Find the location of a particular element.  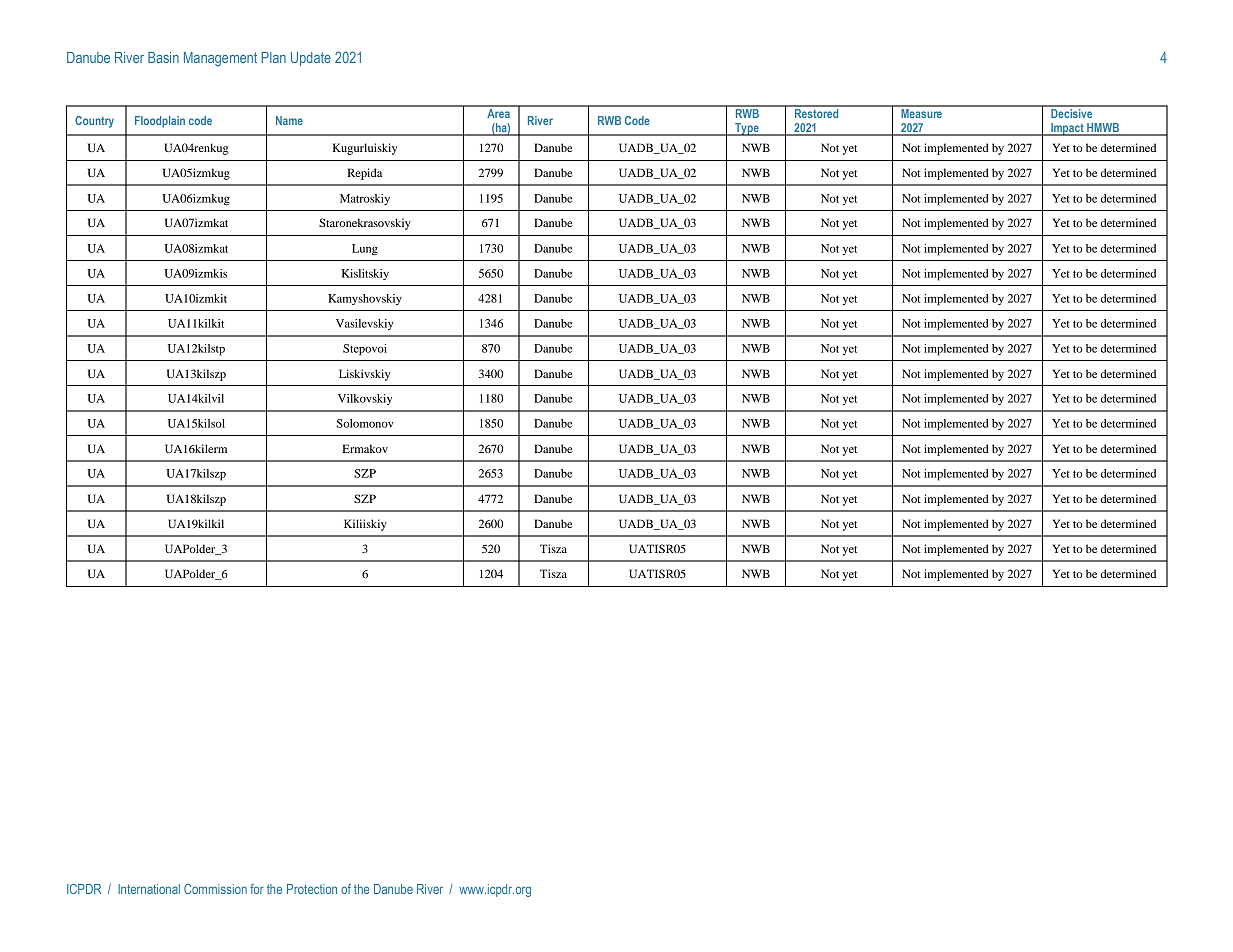

Impact is located at coordinates (1067, 129).
